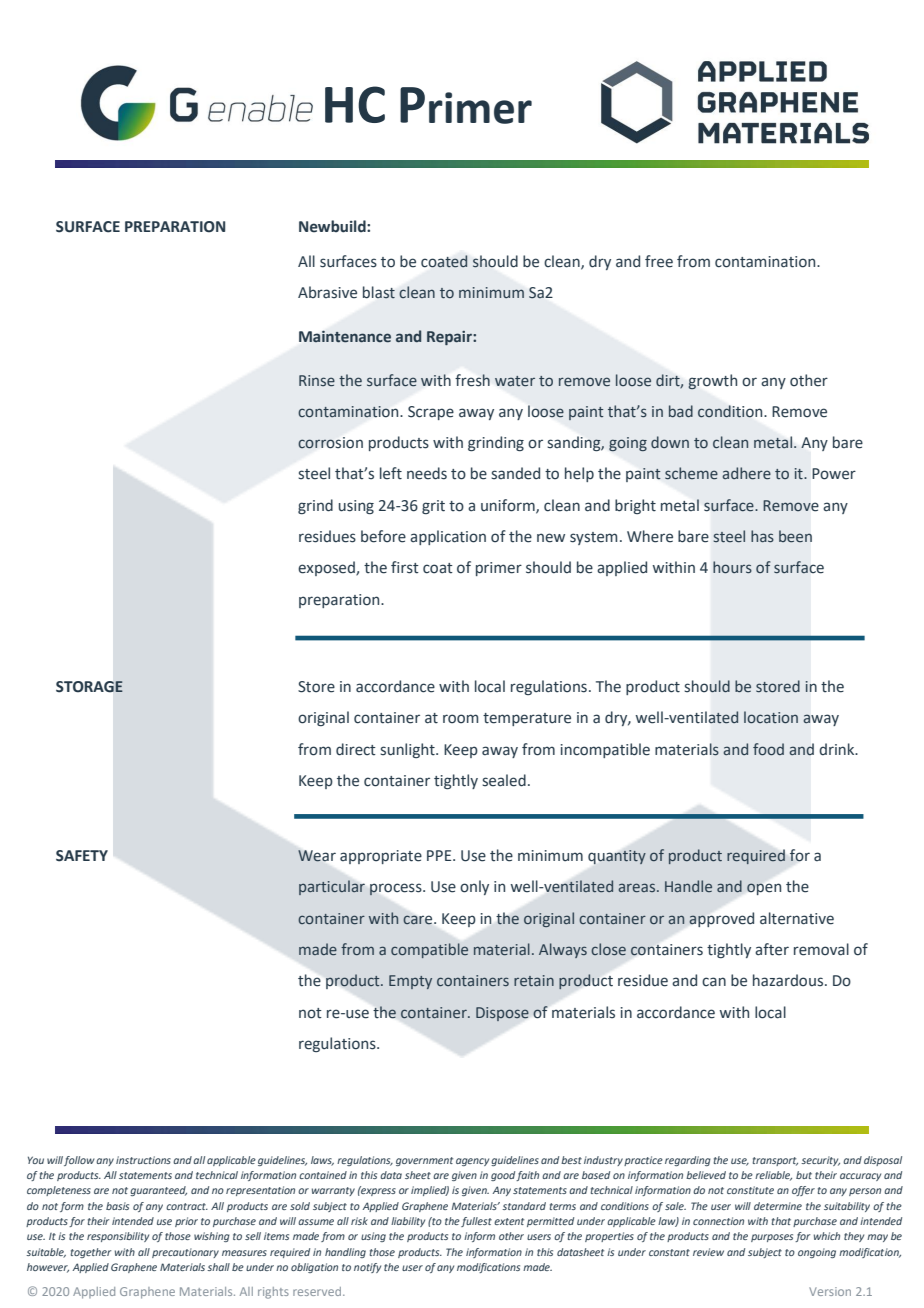  What do you see at coordinates (405, 567) in the screenshot?
I see `first` at bounding box center [405, 567].
